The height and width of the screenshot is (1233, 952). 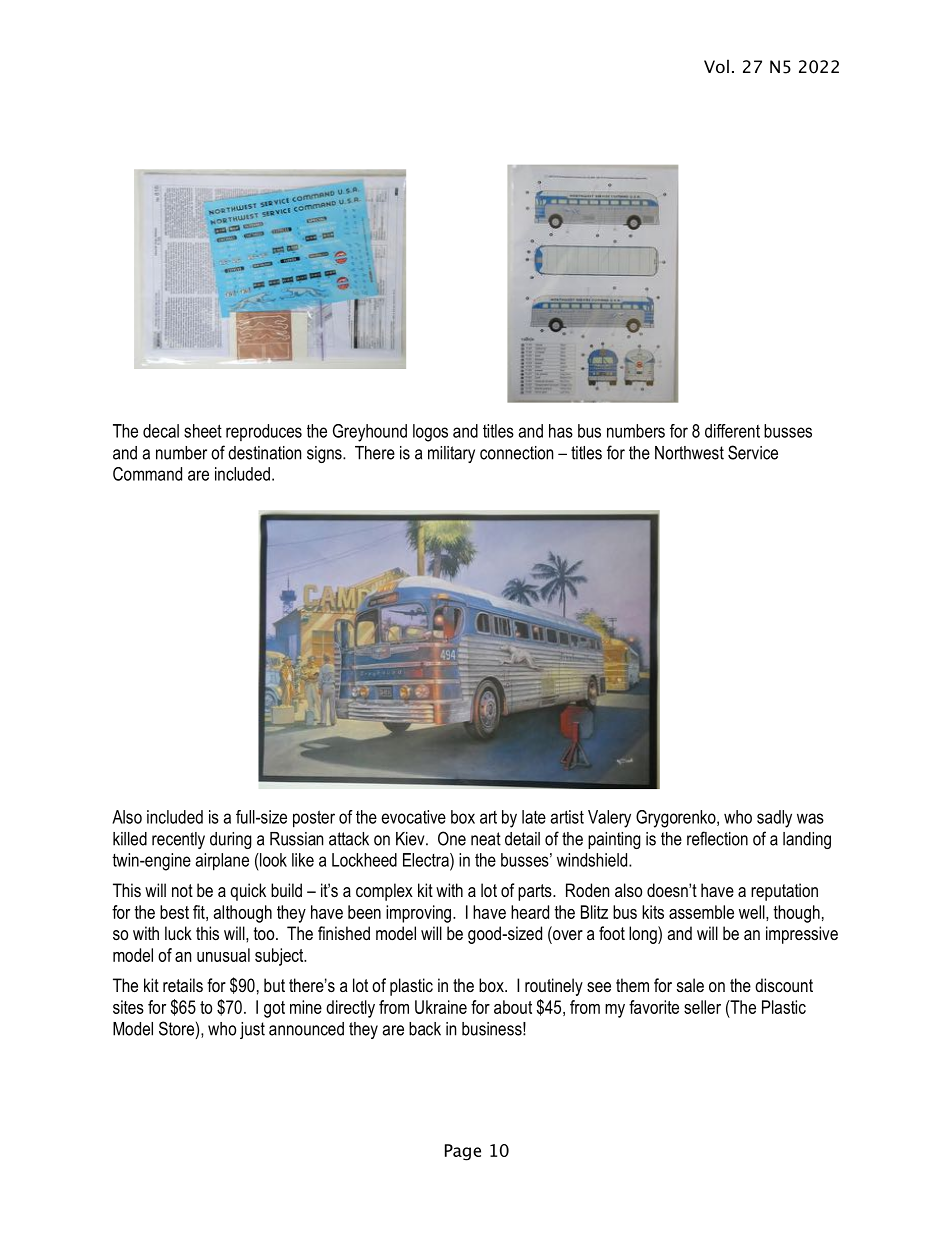 What do you see at coordinates (732, 431) in the screenshot?
I see `different` at bounding box center [732, 431].
